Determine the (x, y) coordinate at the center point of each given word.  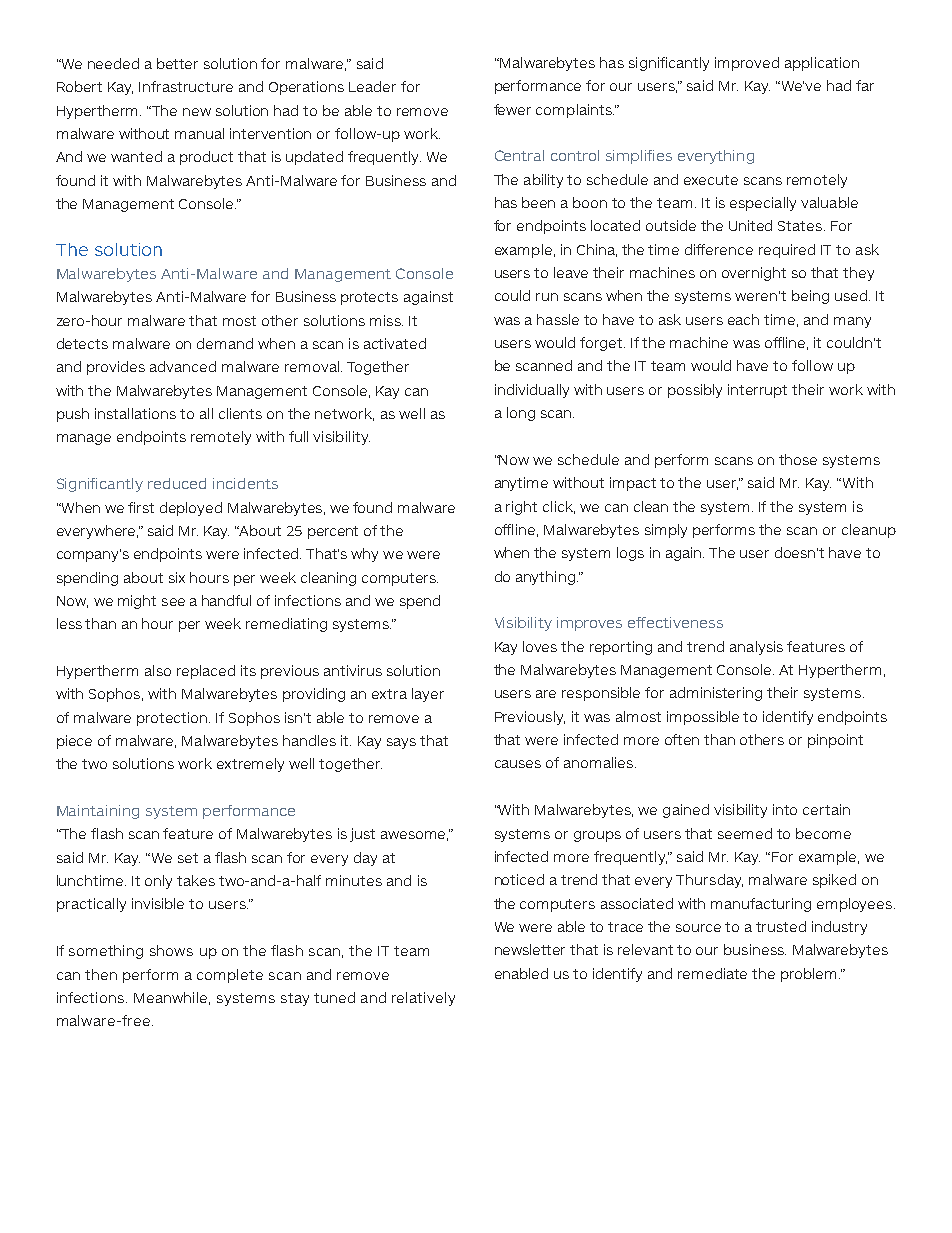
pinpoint (835, 741)
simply (666, 531)
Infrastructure (186, 86)
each (743, 319)
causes (518, 764)
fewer (512, 109)
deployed (191, 509)
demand (225, 343)
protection (173, 719)
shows (171, 950)
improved (747, 64)
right (521, 508)
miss (386, 320)
